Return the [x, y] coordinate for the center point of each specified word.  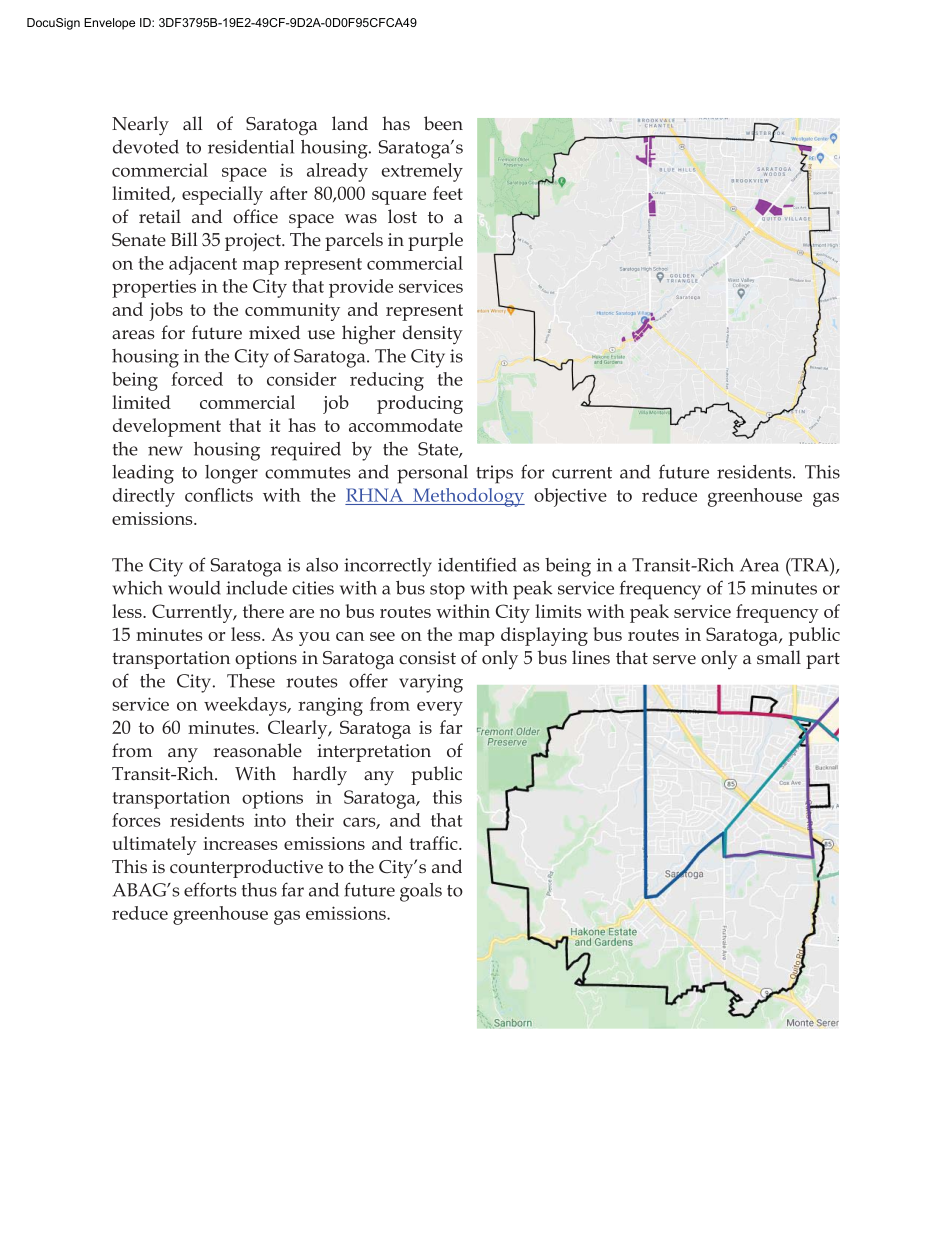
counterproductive [246, 868]
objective [570, 497]
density [433, 334]
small [779, 657]
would [194, 588]
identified [477, 564]
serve [674, 660]
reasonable [257, 750]
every [440, 708]
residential [251, 147]
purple [435, 241]
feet [448, 193]
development [167, 427]
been [443, 123]
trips [494, 474]
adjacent [203, 265]
